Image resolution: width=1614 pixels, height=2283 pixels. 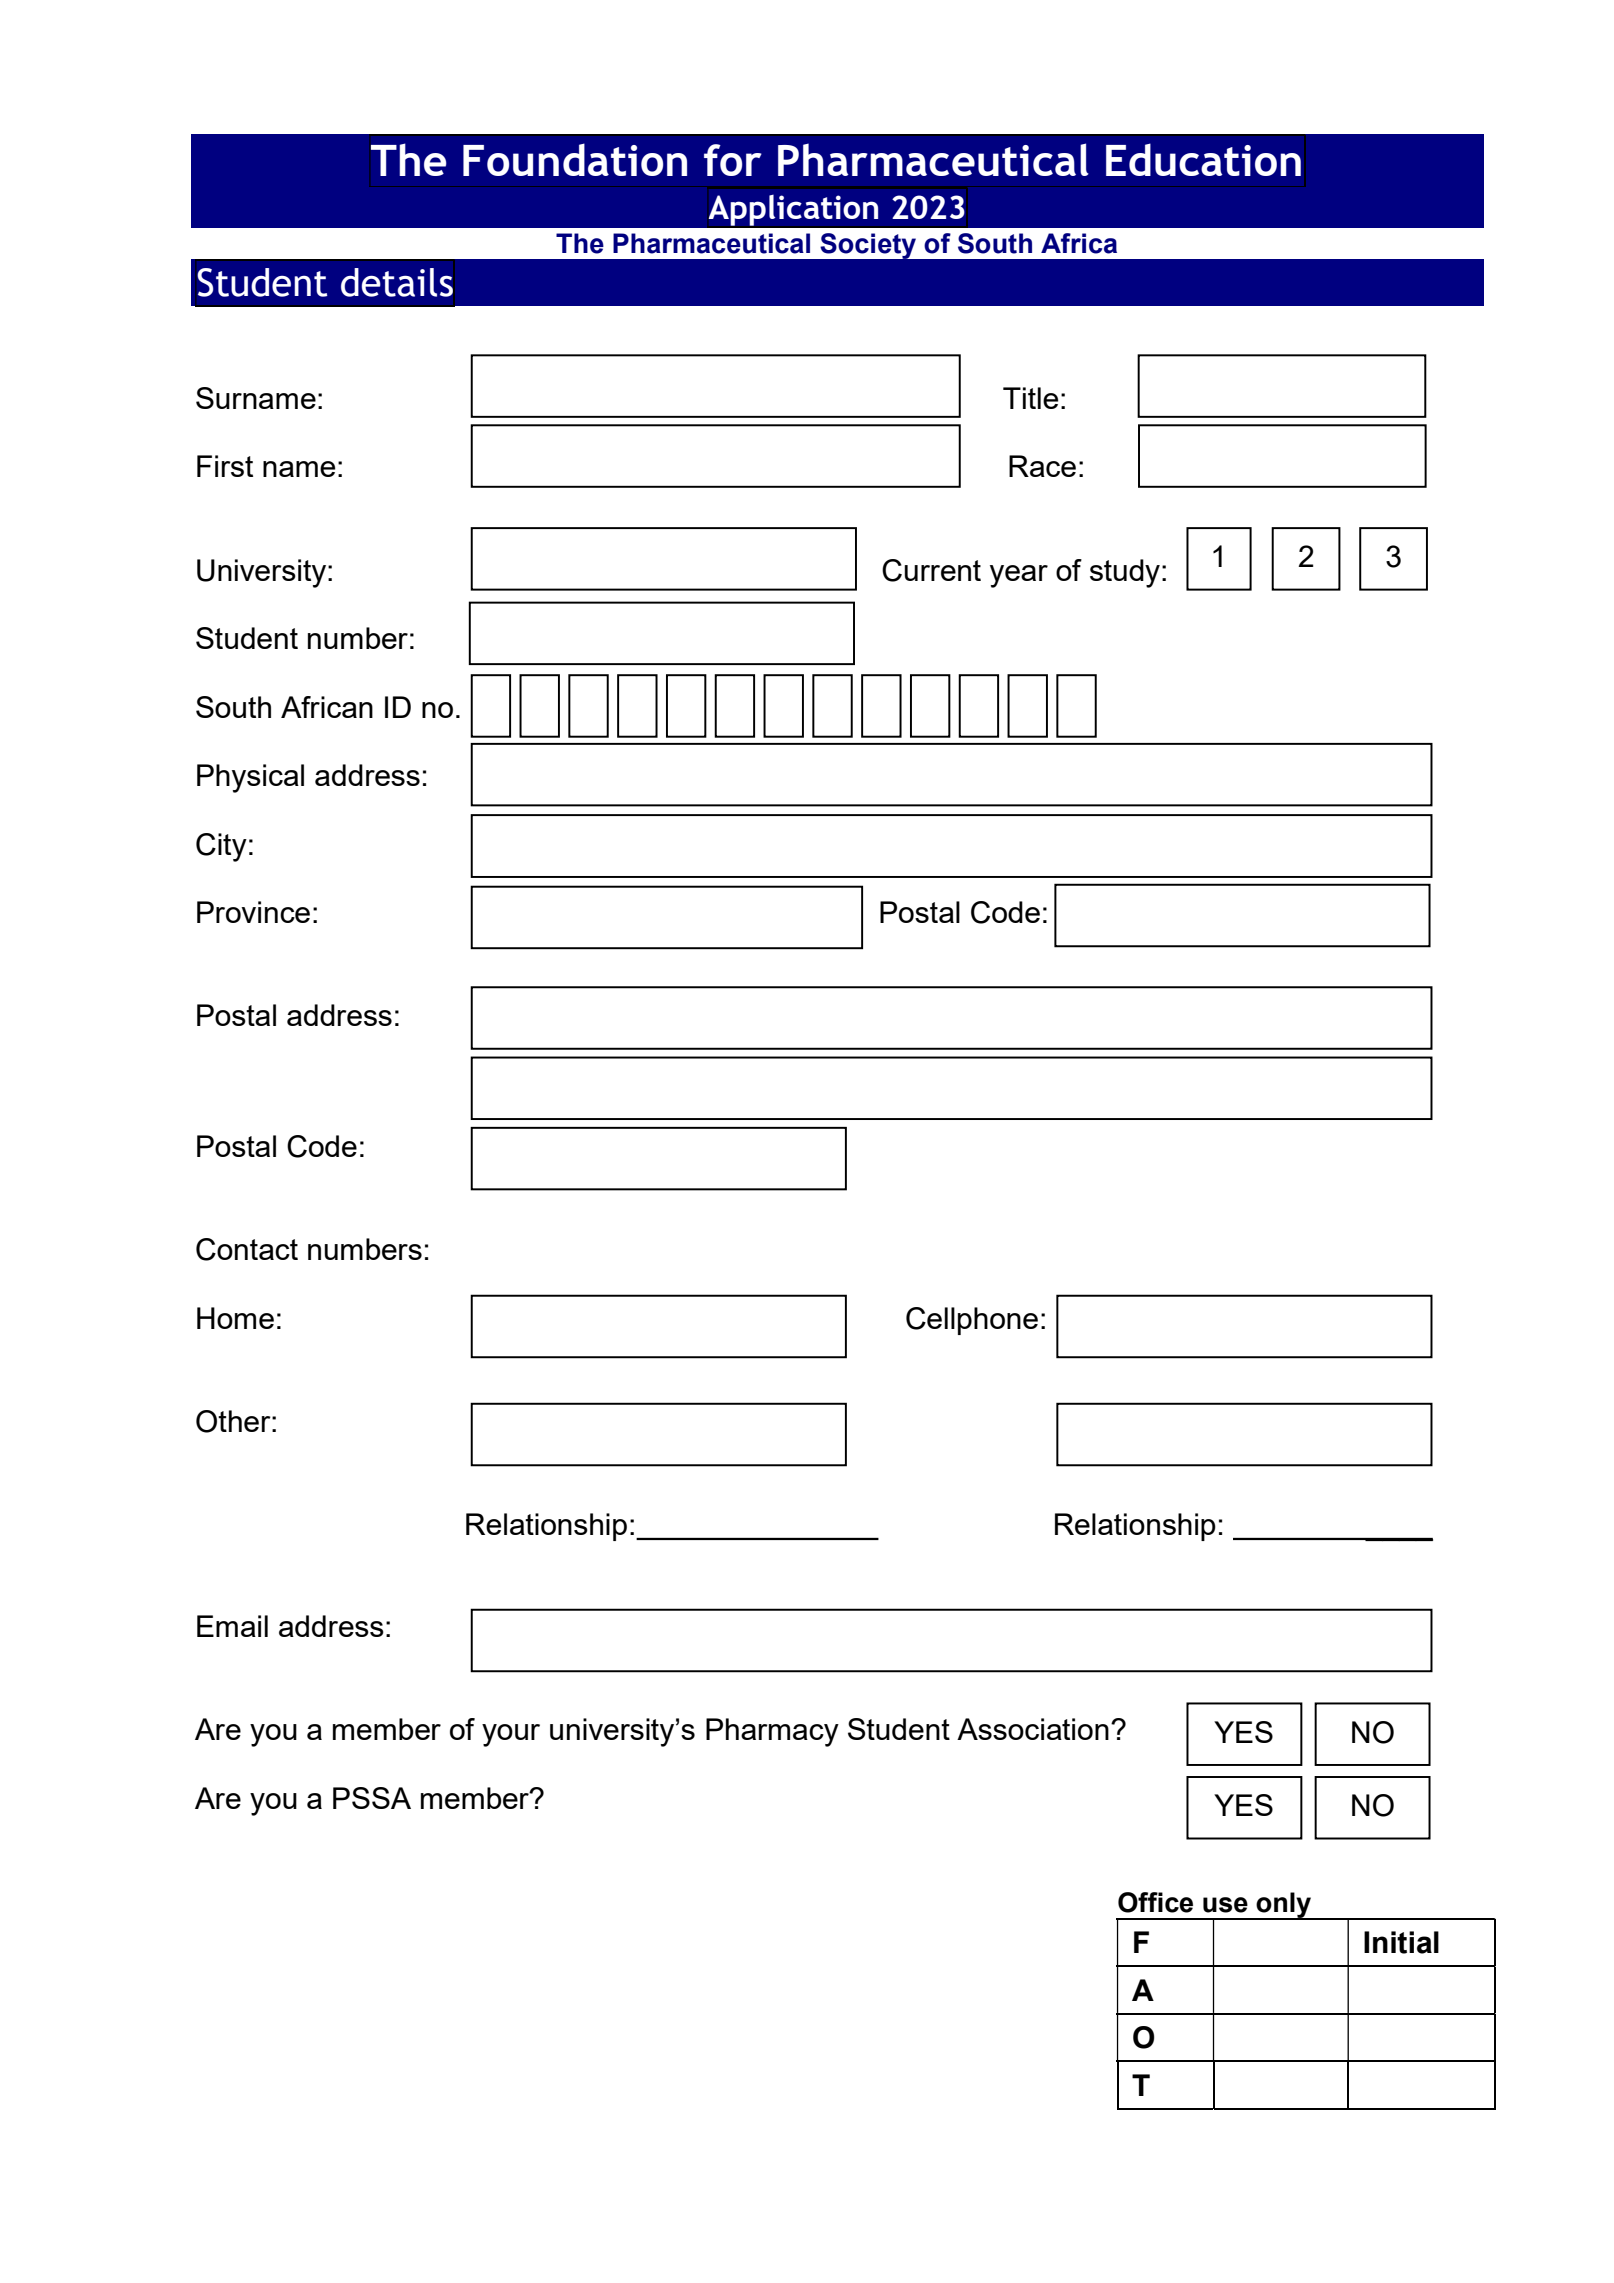 What do you see at coordinates (1042, 466) in the image?
I see `Race` at bounding box center [1042, 466].
